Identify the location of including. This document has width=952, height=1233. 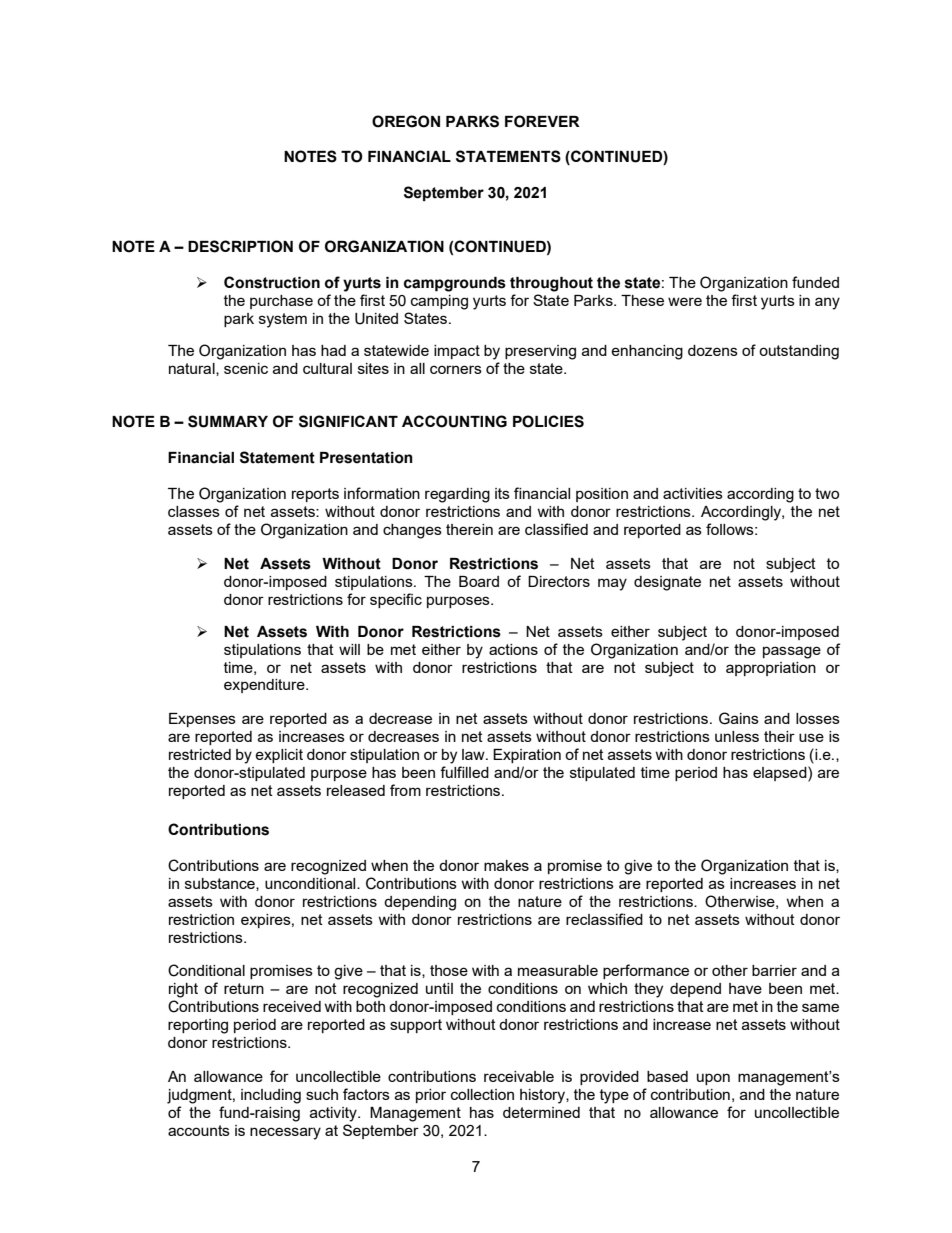
(271, 1096).
